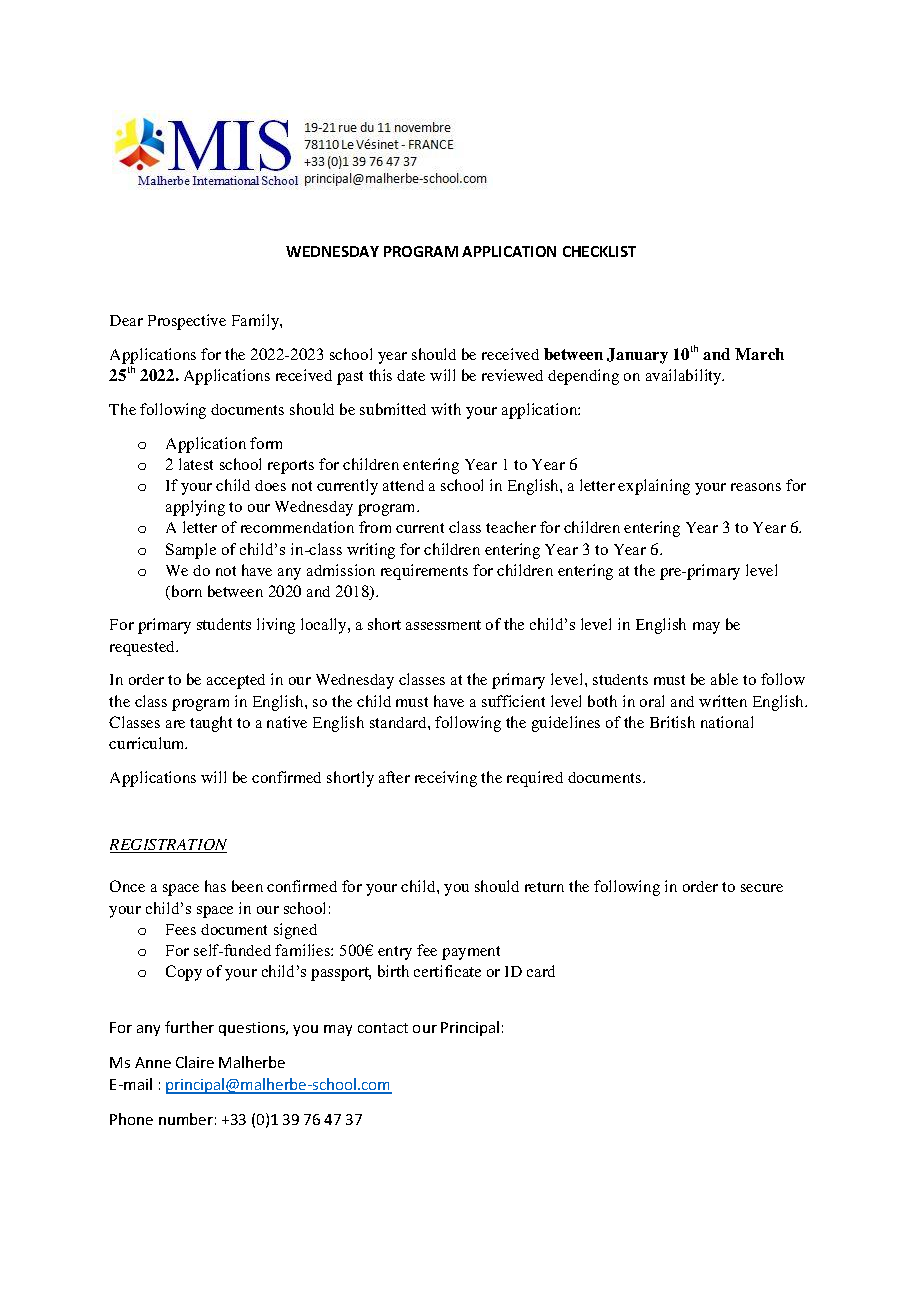  Describe the element at coordinates (471, 953) in the page. I see `payment` at that location.
